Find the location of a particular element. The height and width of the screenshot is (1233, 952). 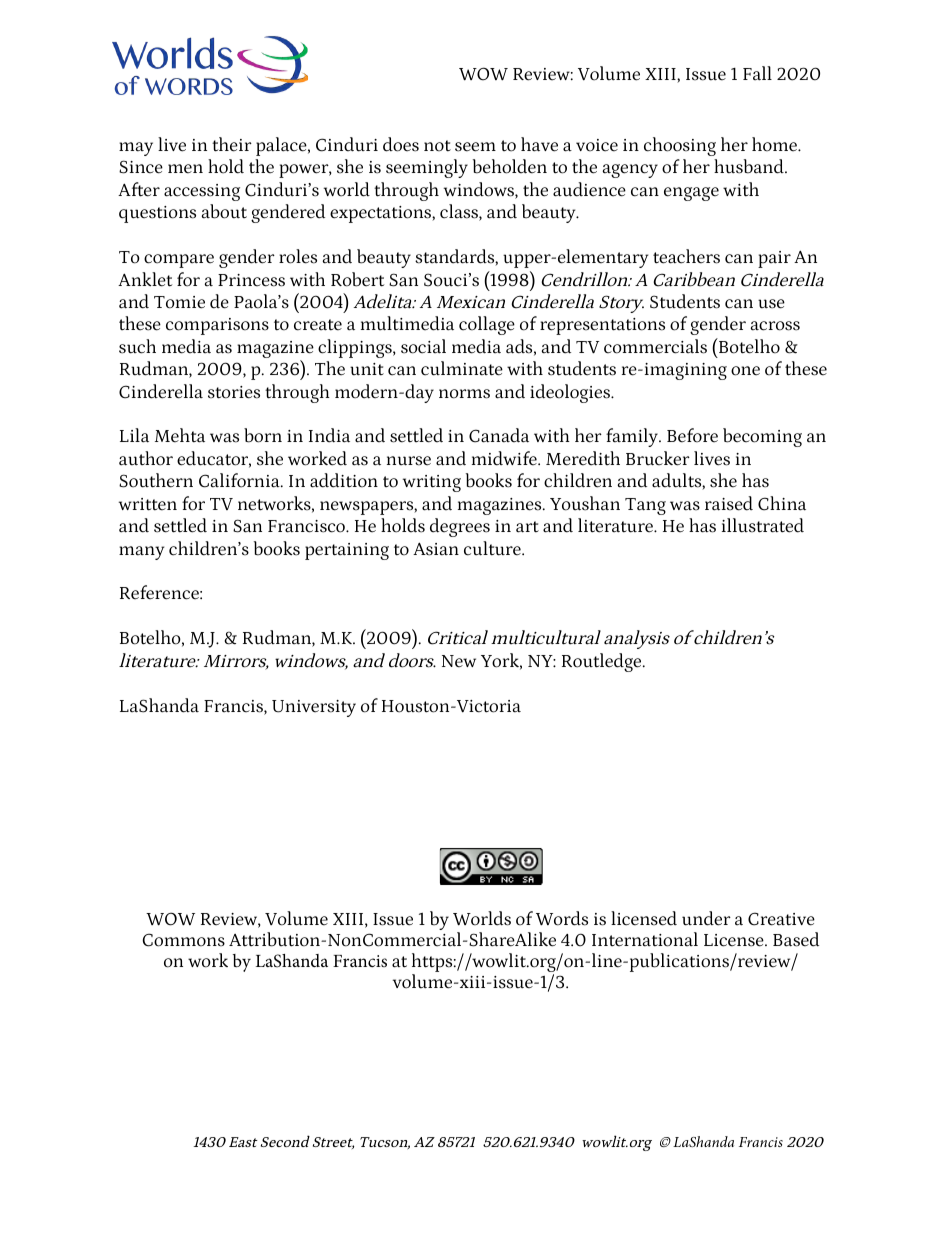

not is located at coordinates (437, 146).
